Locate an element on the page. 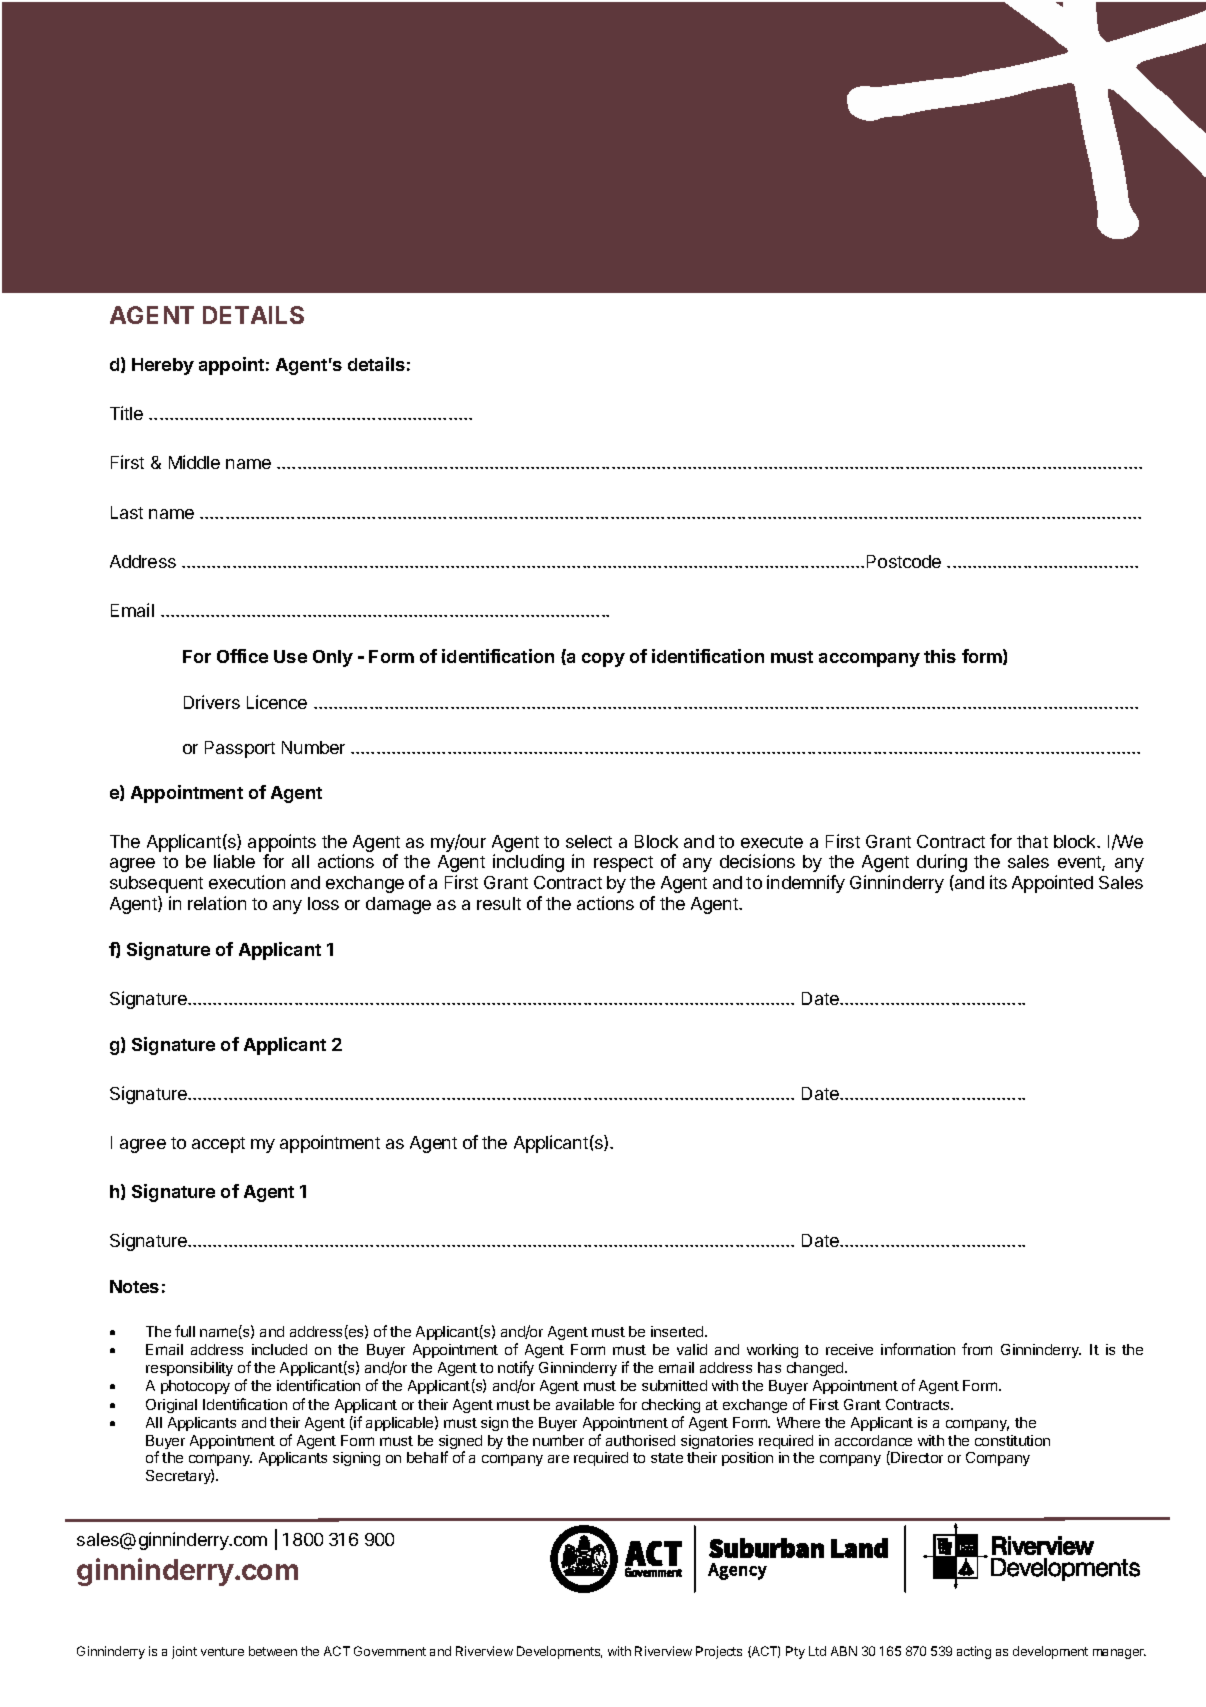 The height and width of the page is (1707, 1206). this is located at coordinates (940, 656).
